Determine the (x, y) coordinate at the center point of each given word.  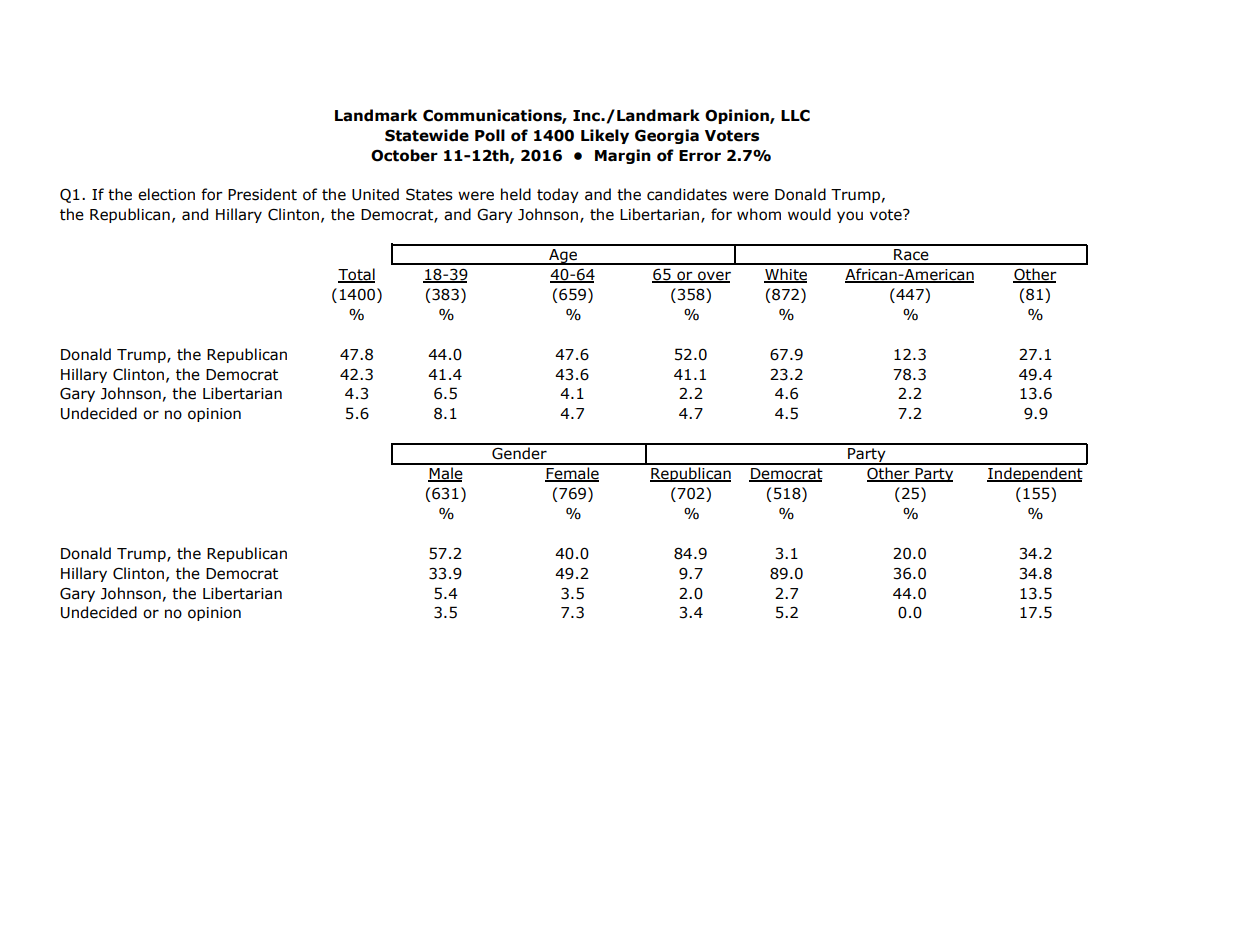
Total (356, 275)
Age (563, 257)
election (166, 194)
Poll (490, 135)
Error (700, 156)
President (262, 194)
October (404, 155)
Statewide (427, 135)
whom (759, 214)
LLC (795, 115)
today (558, 195)
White (785, 275)
